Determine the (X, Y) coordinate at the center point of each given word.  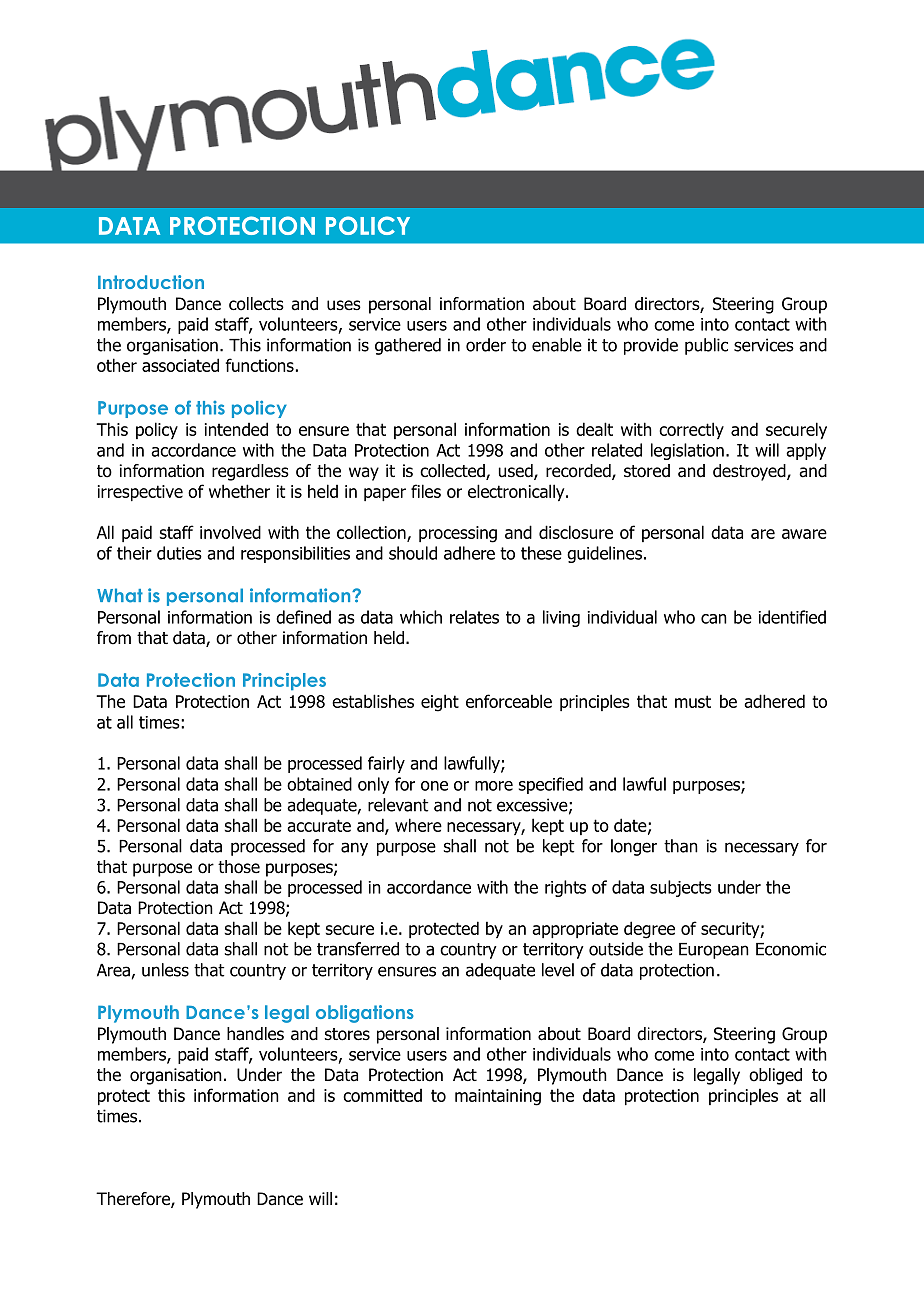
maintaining (498, 1097)
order (486, 345)
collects (256, 304)
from (114, 638)
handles (255, 1034)
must (693, 701)
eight (440, 703)
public (706, 346)
